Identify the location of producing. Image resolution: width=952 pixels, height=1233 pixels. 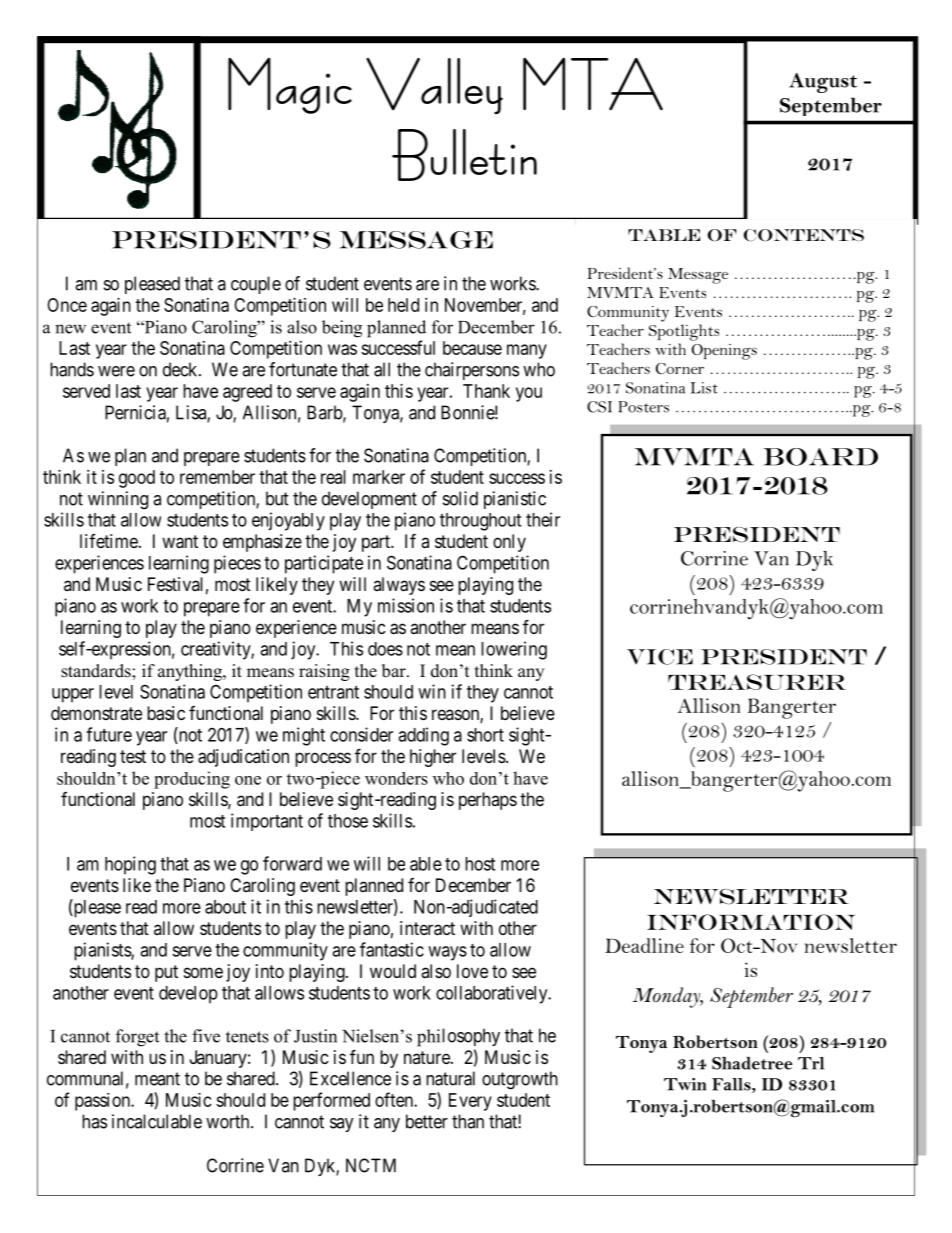
(192, 780).
